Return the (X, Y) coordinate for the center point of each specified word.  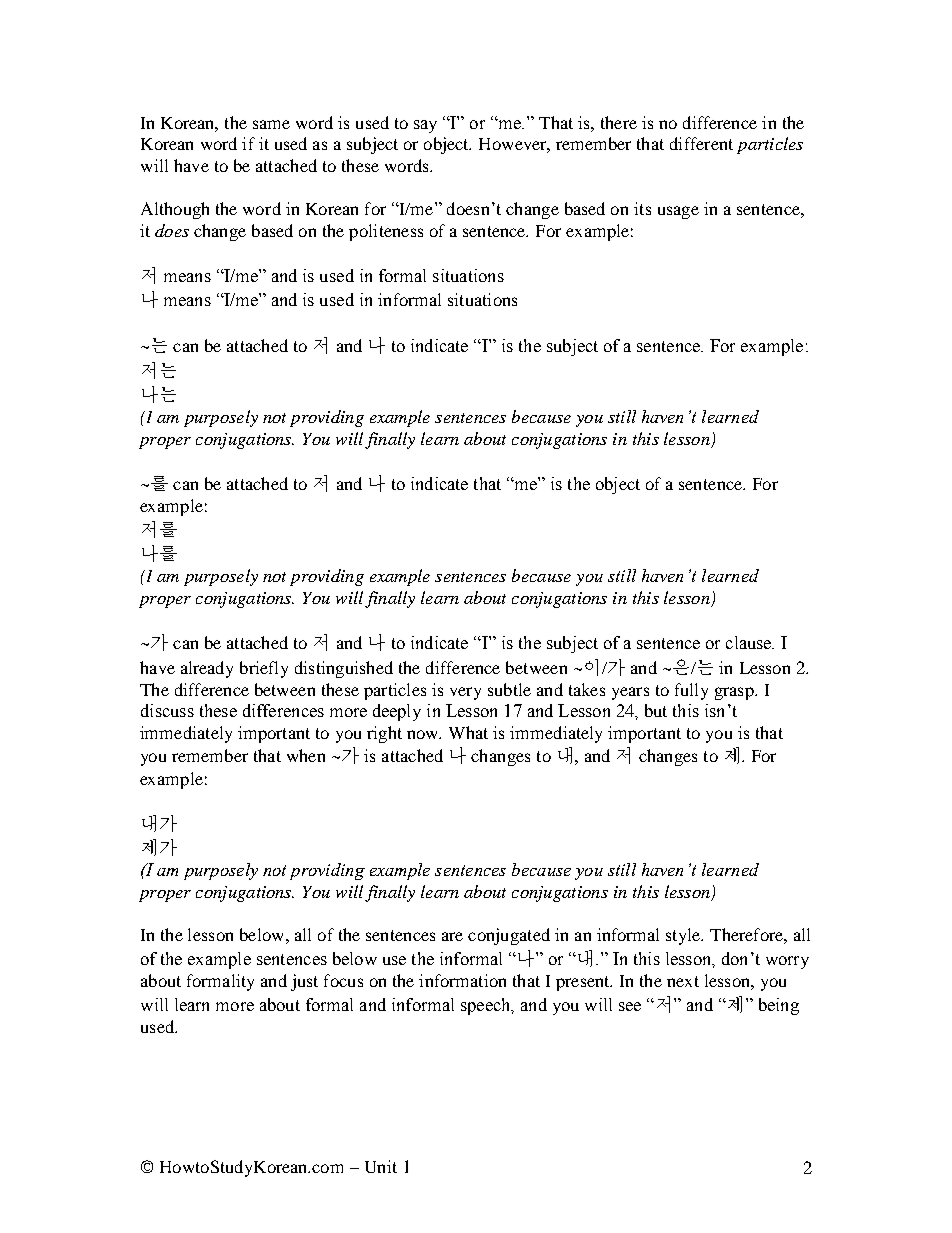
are (452, 936)
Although (175, 210)
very (465, 693)
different (701, 143)
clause (750, 642)
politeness (386, 232)
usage (678, 212)
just (304, 982)
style (684, 936)
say (425, 126)
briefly (264, 669)
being (779, 1006)
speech (487, 1006)
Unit (381, 1166)
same (271, 124)
